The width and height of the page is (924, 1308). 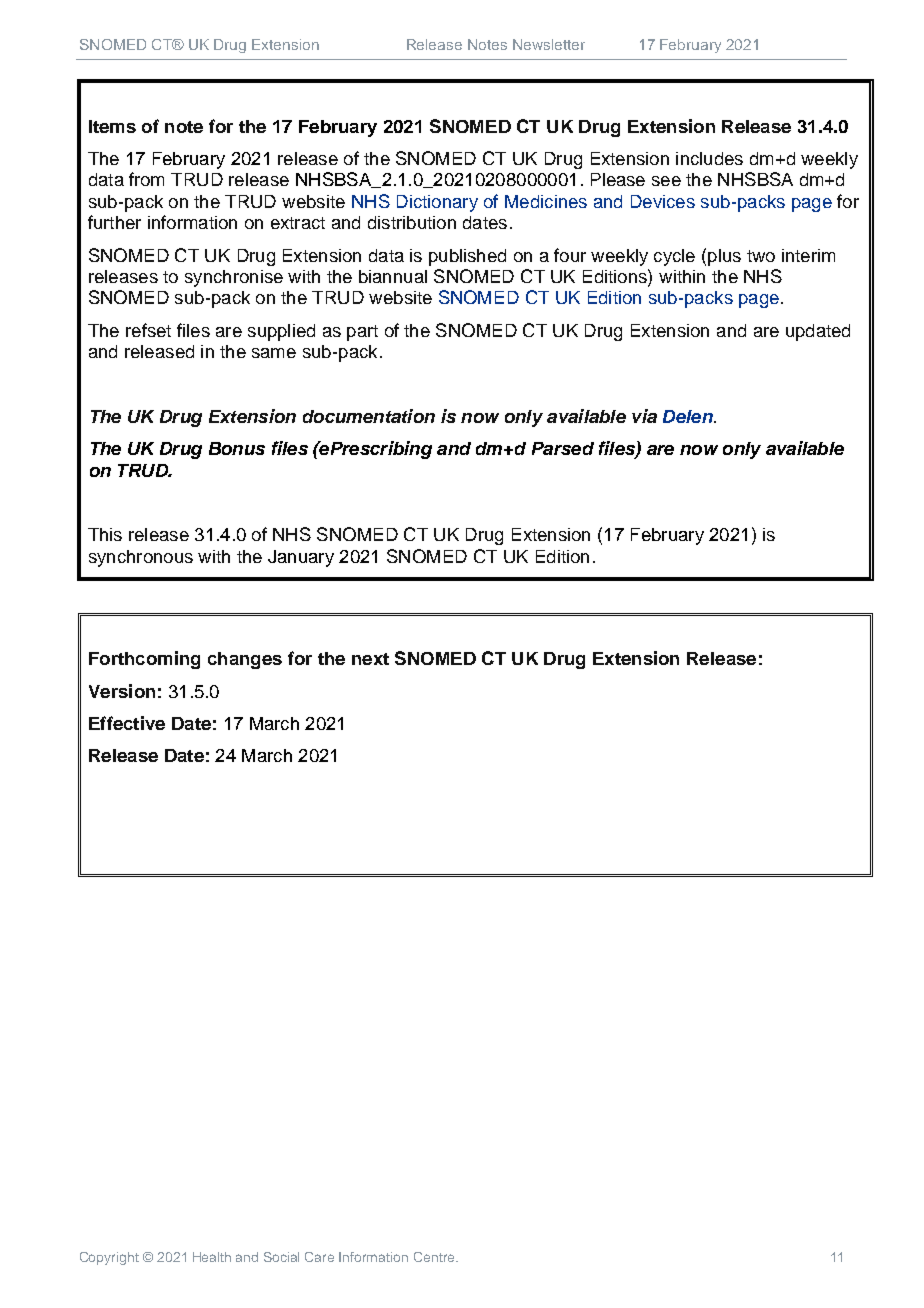 I want to click on Items, so click(x=112, y=126).
